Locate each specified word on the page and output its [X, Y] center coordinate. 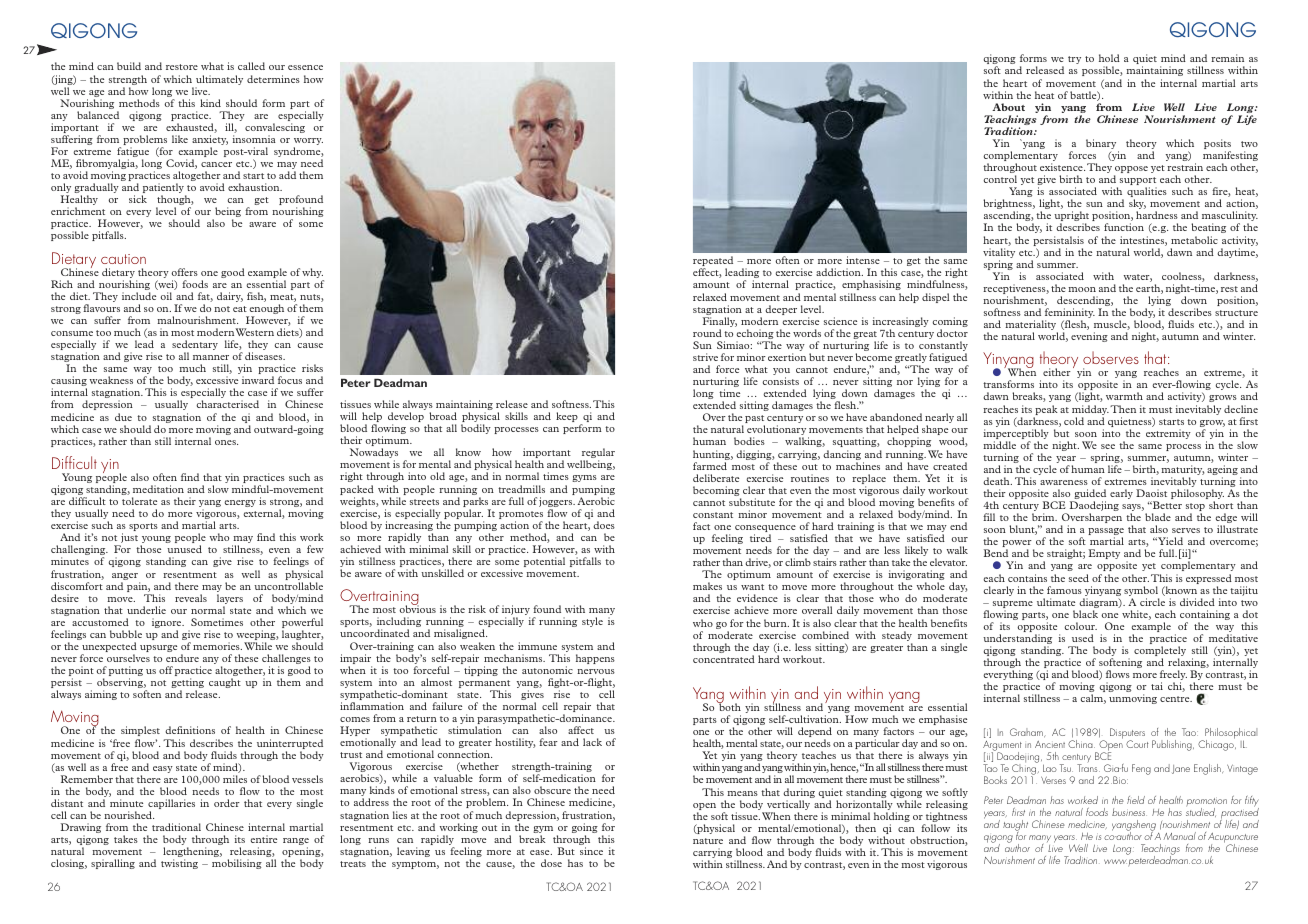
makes [707, 586]
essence [305, 67]
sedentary [195, 346]
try [1074, 60]
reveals [191, 598]
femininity [1070, 314]
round [707, 333]
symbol [1141, 592]
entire [263, 839]
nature [708, 841]
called [251, 66]
